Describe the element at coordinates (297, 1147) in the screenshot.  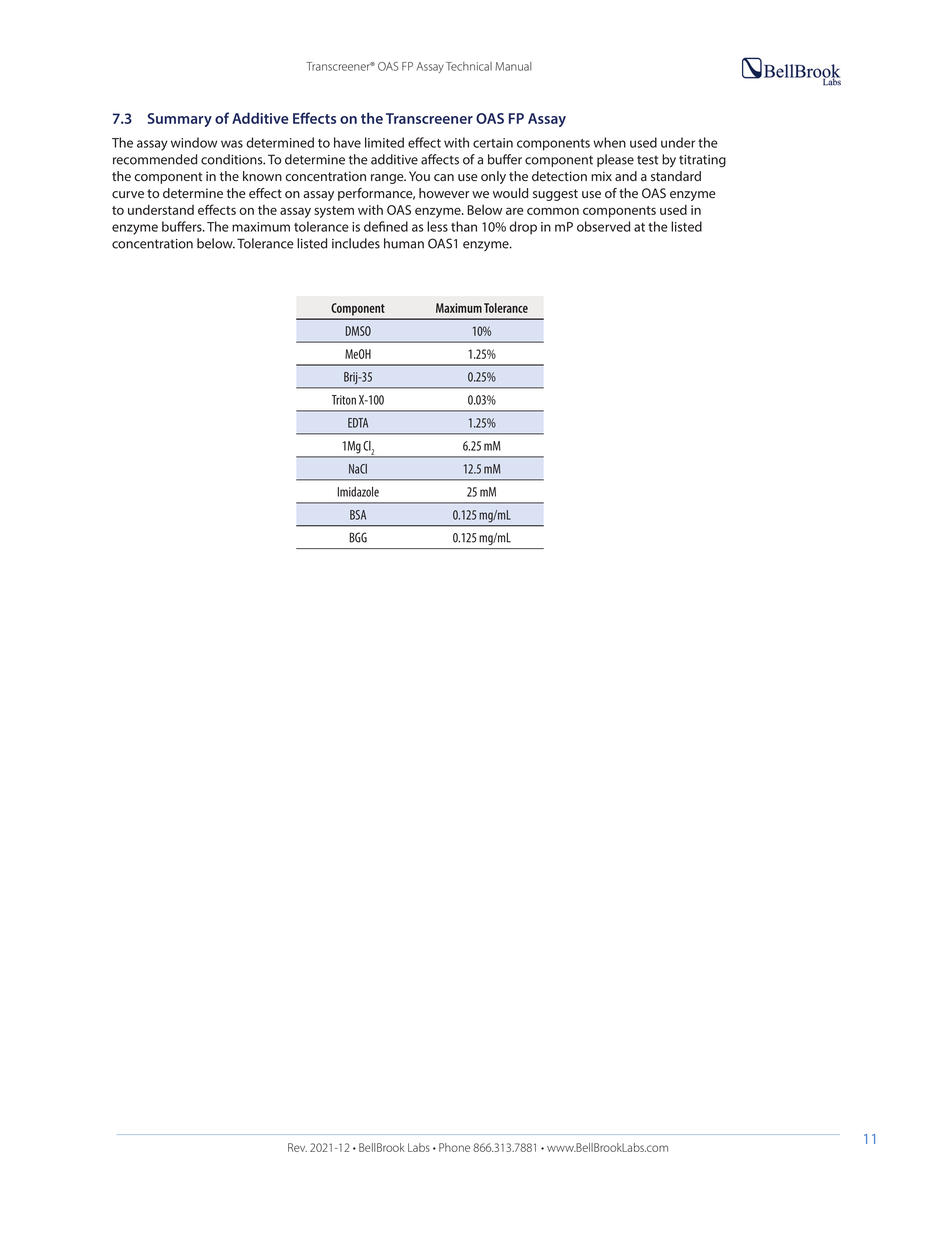
I see `Rev` at that location.
